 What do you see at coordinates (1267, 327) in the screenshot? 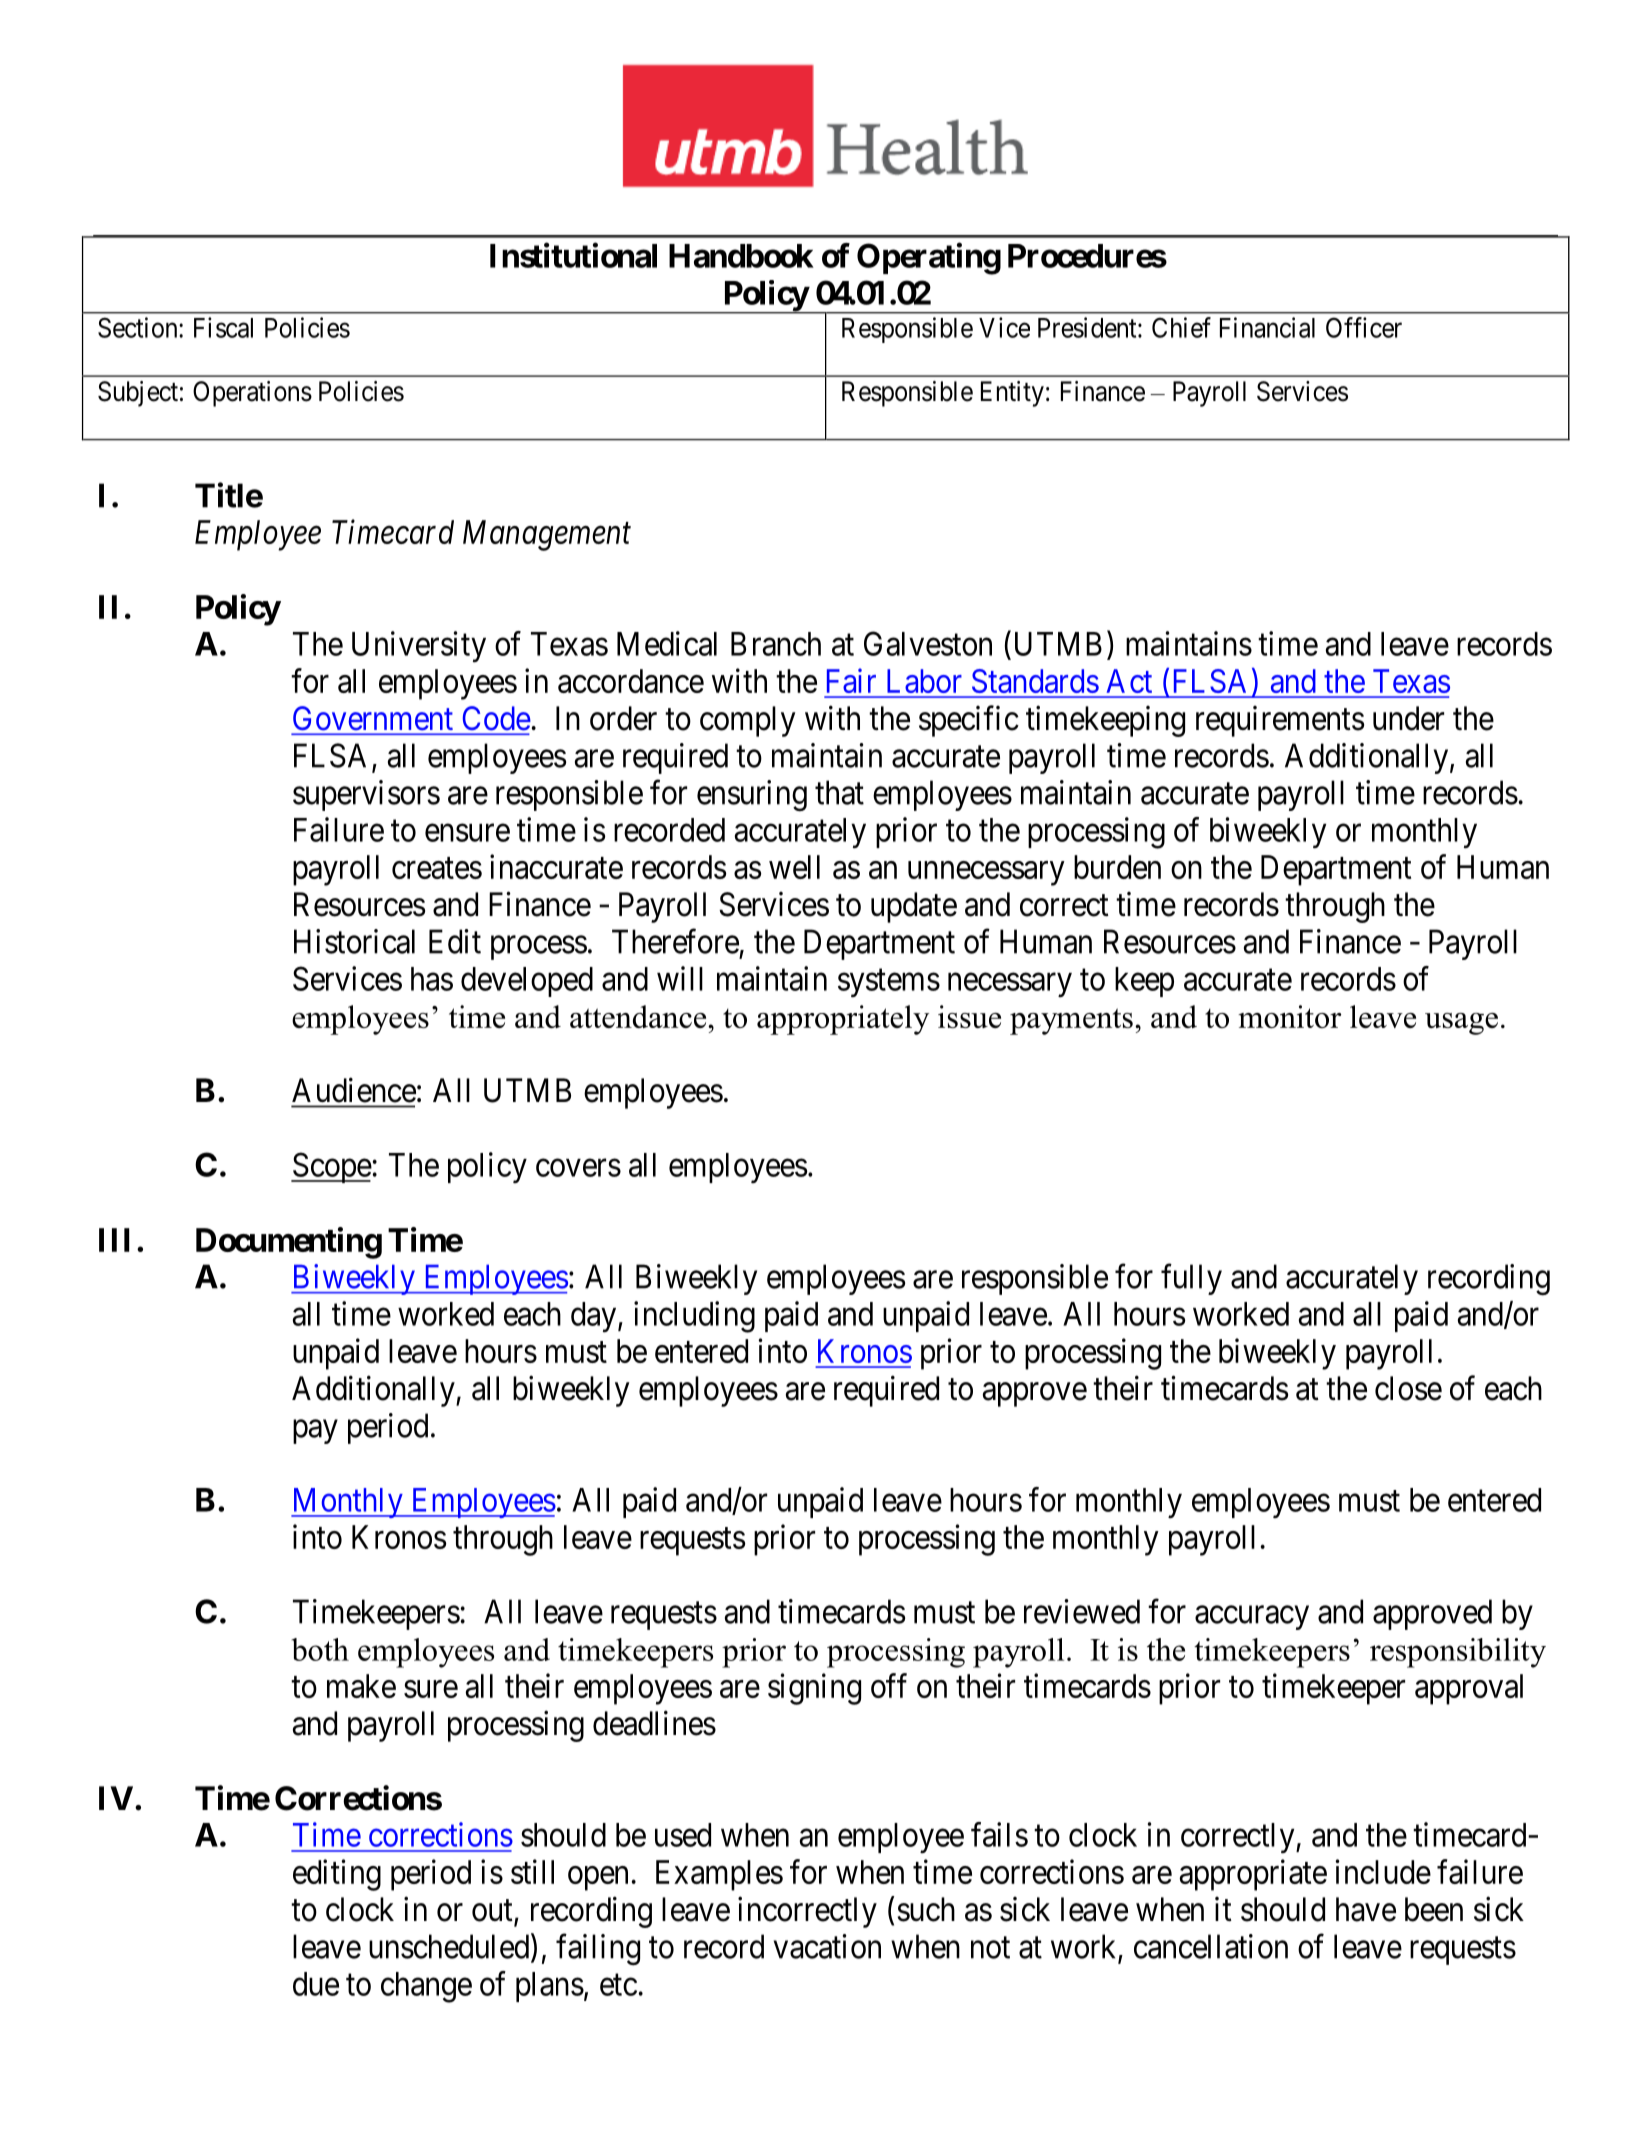
I see `Financial` at bounding box center [1267, 327].
